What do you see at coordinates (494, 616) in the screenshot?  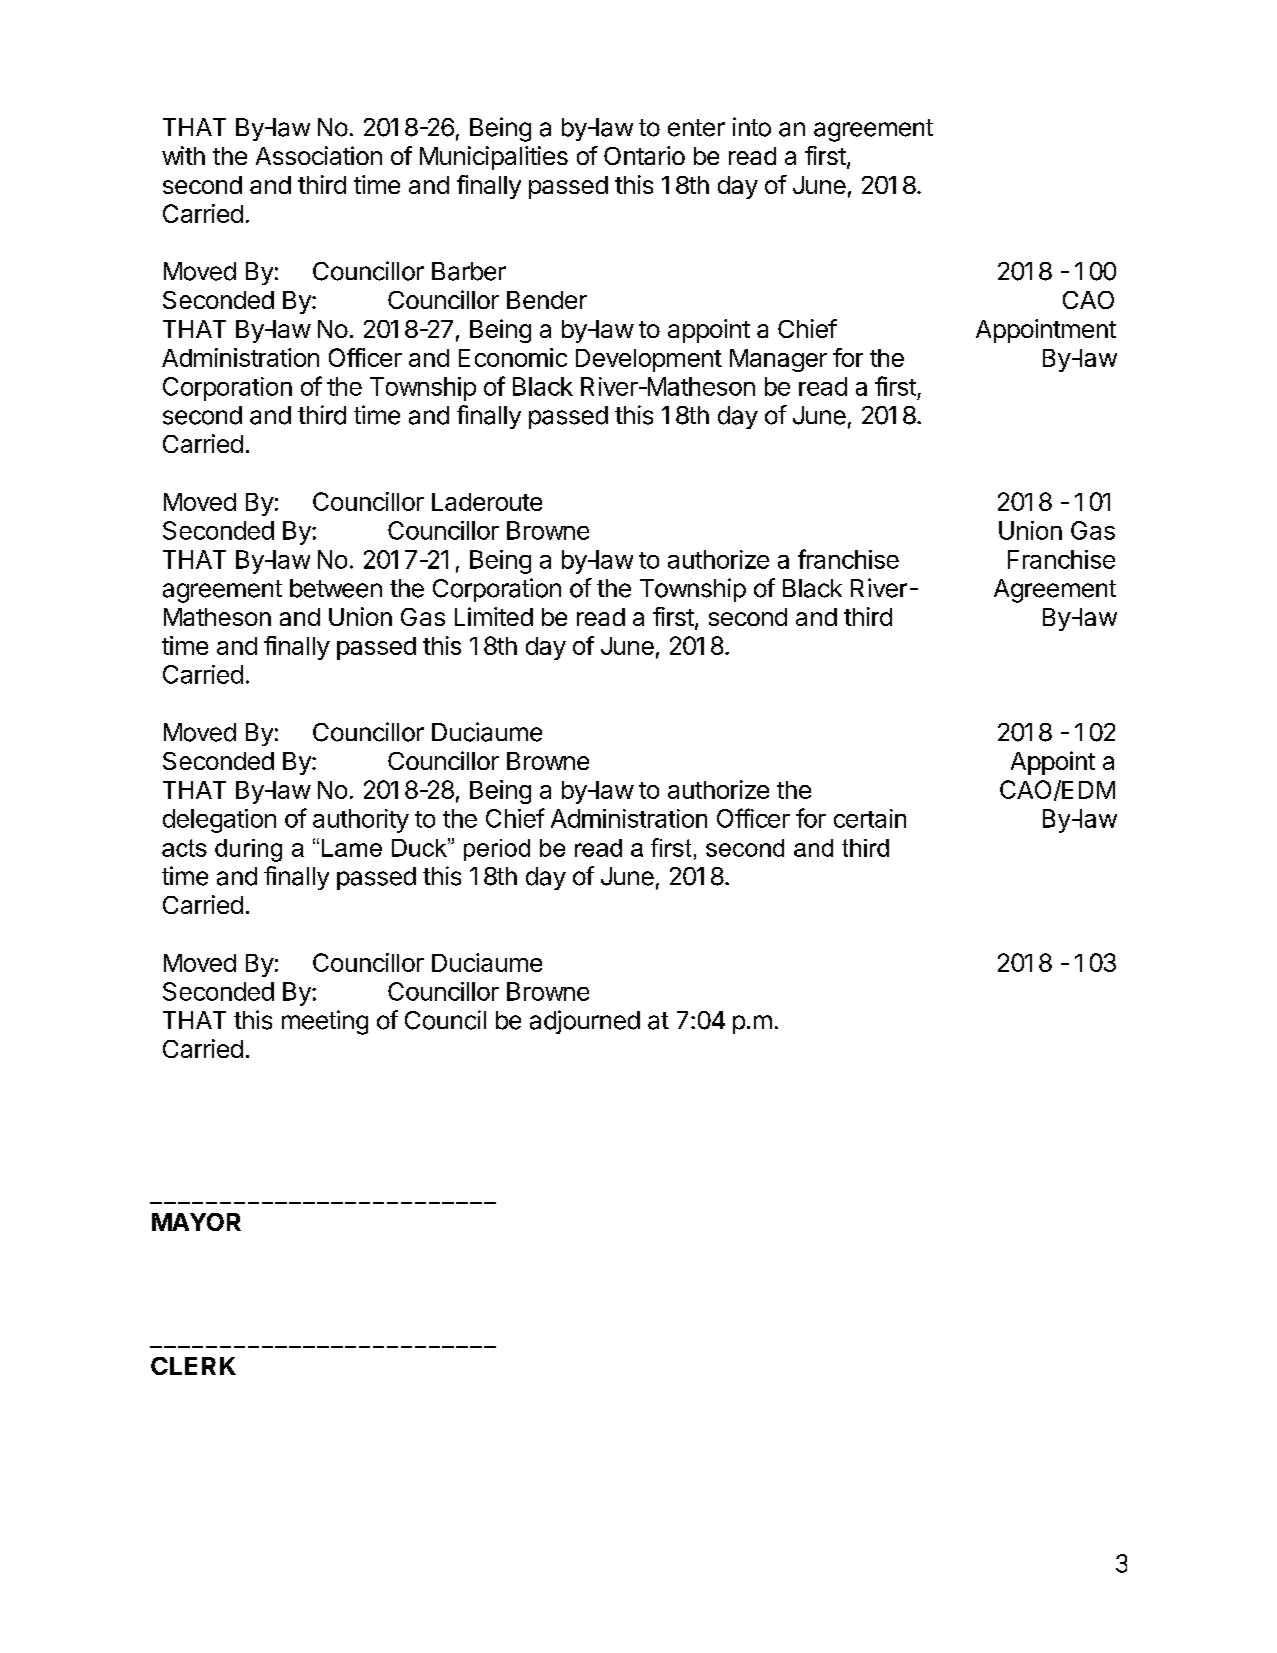 I see `Limited` at bounding box center [494, 616].
